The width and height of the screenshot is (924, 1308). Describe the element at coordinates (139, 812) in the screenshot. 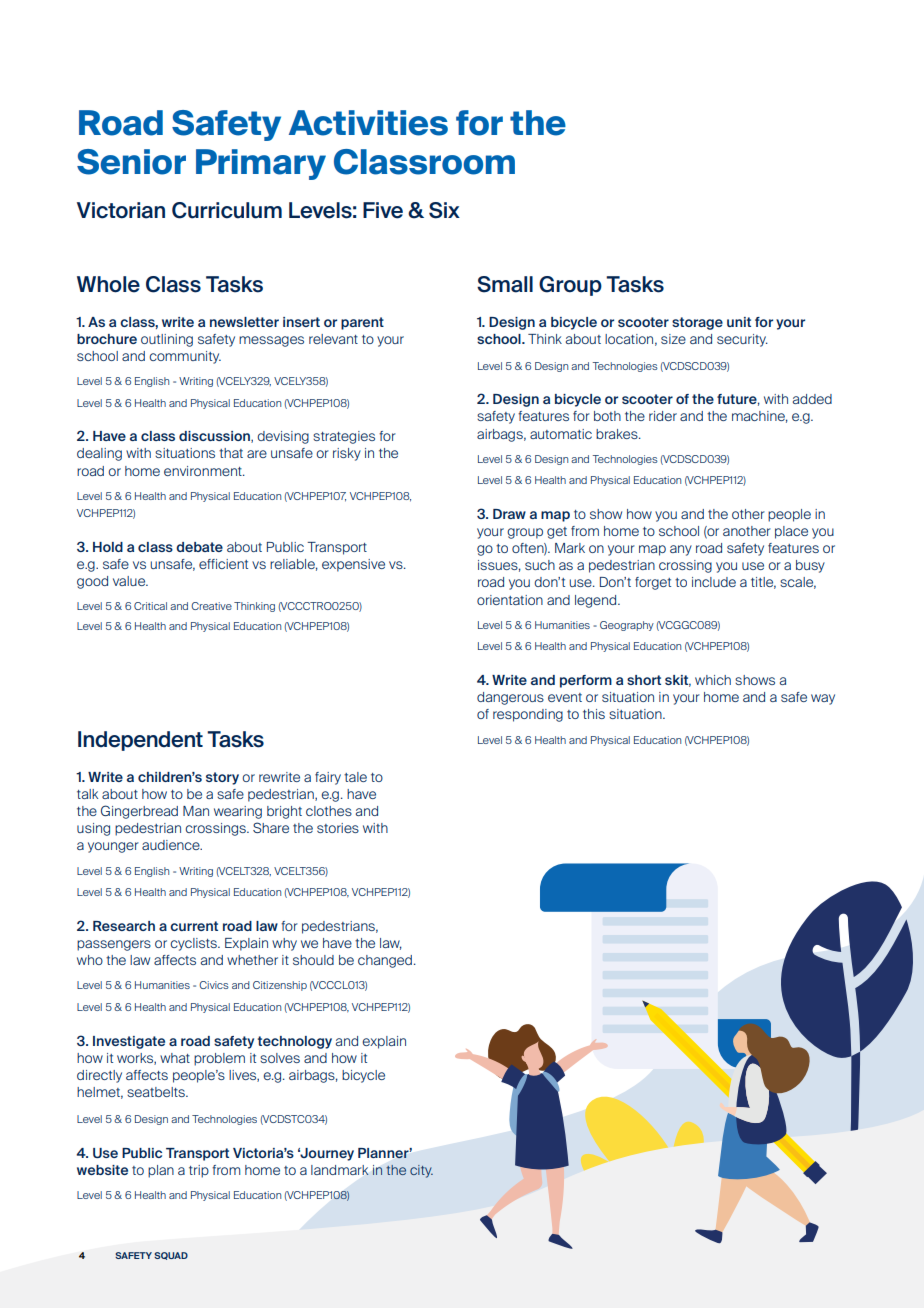

I see `Gingerbread` at that location.
